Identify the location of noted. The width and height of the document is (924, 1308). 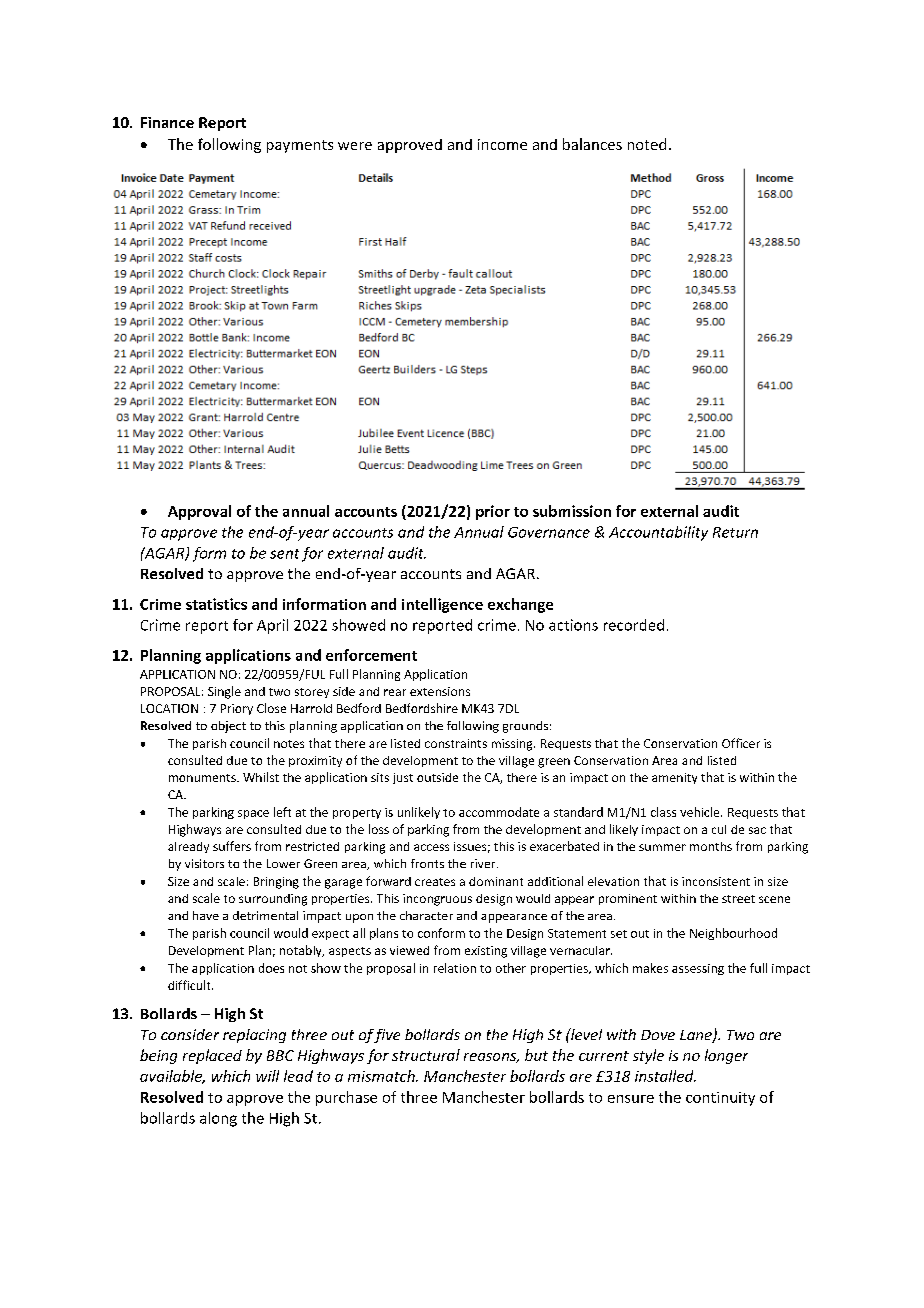
(647, 144).
